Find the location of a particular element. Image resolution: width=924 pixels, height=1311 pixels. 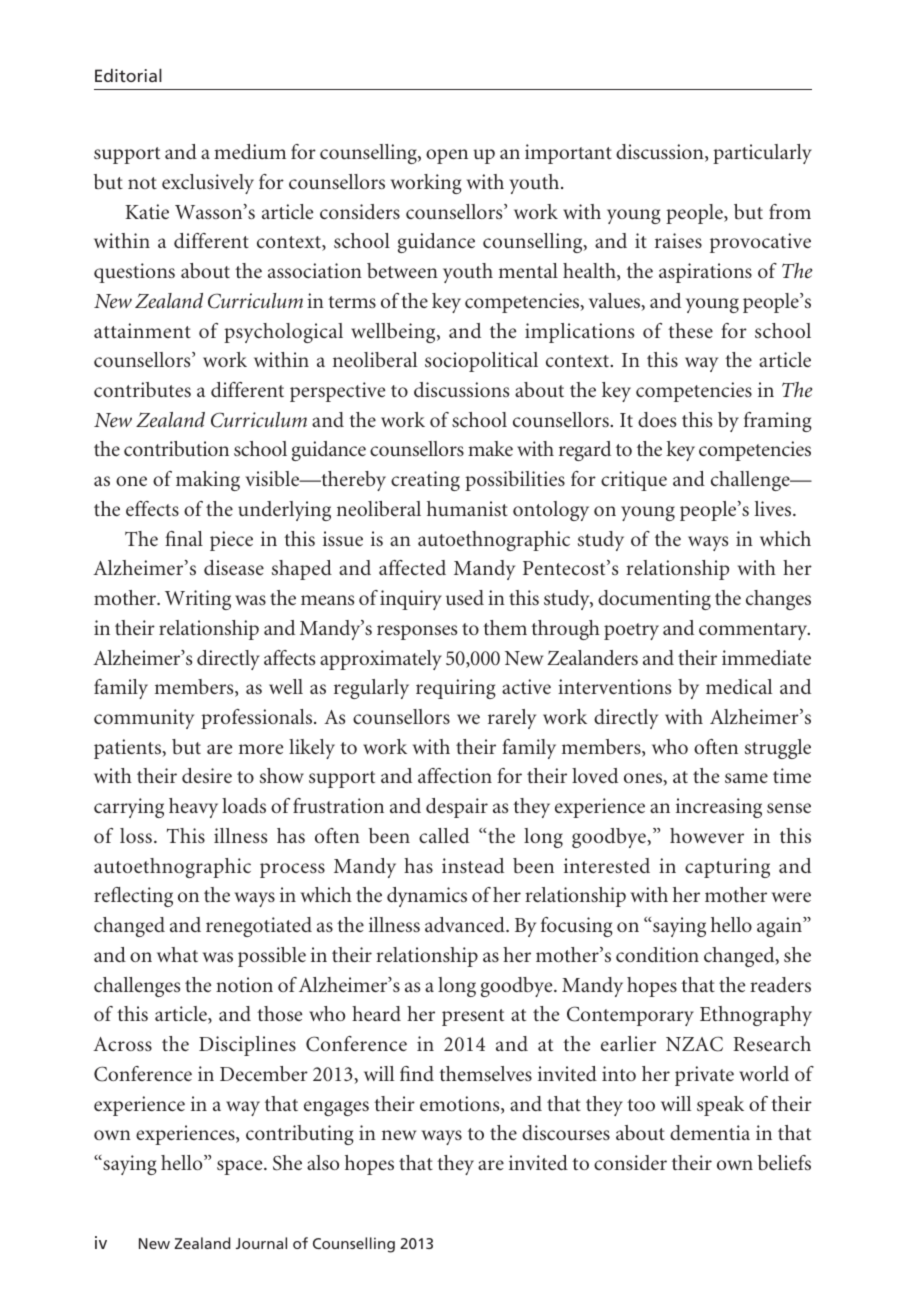

called is located at coordinates (444, 835).
